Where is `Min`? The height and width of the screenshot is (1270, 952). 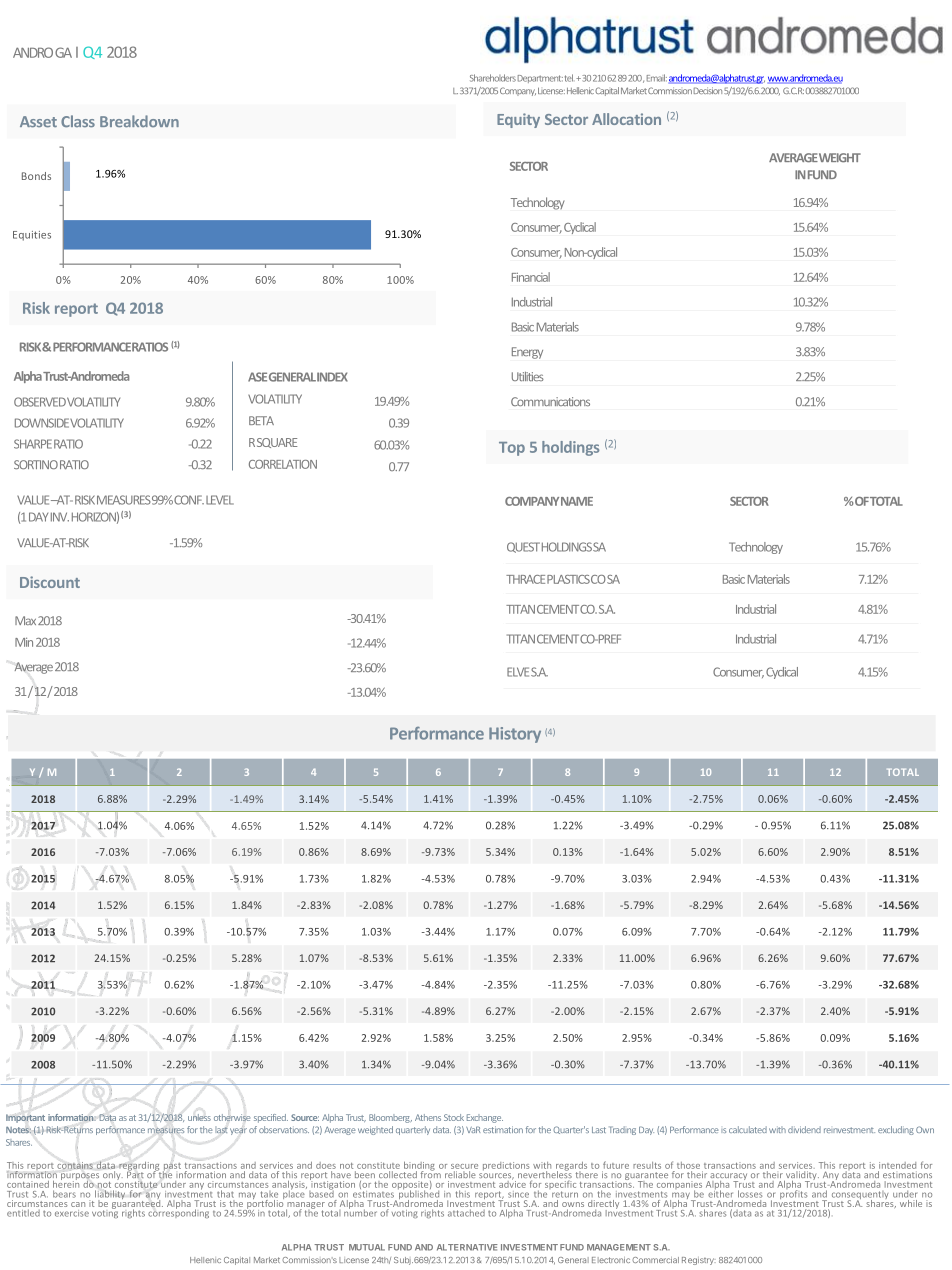
Min is located at coordinates (24, 642).
